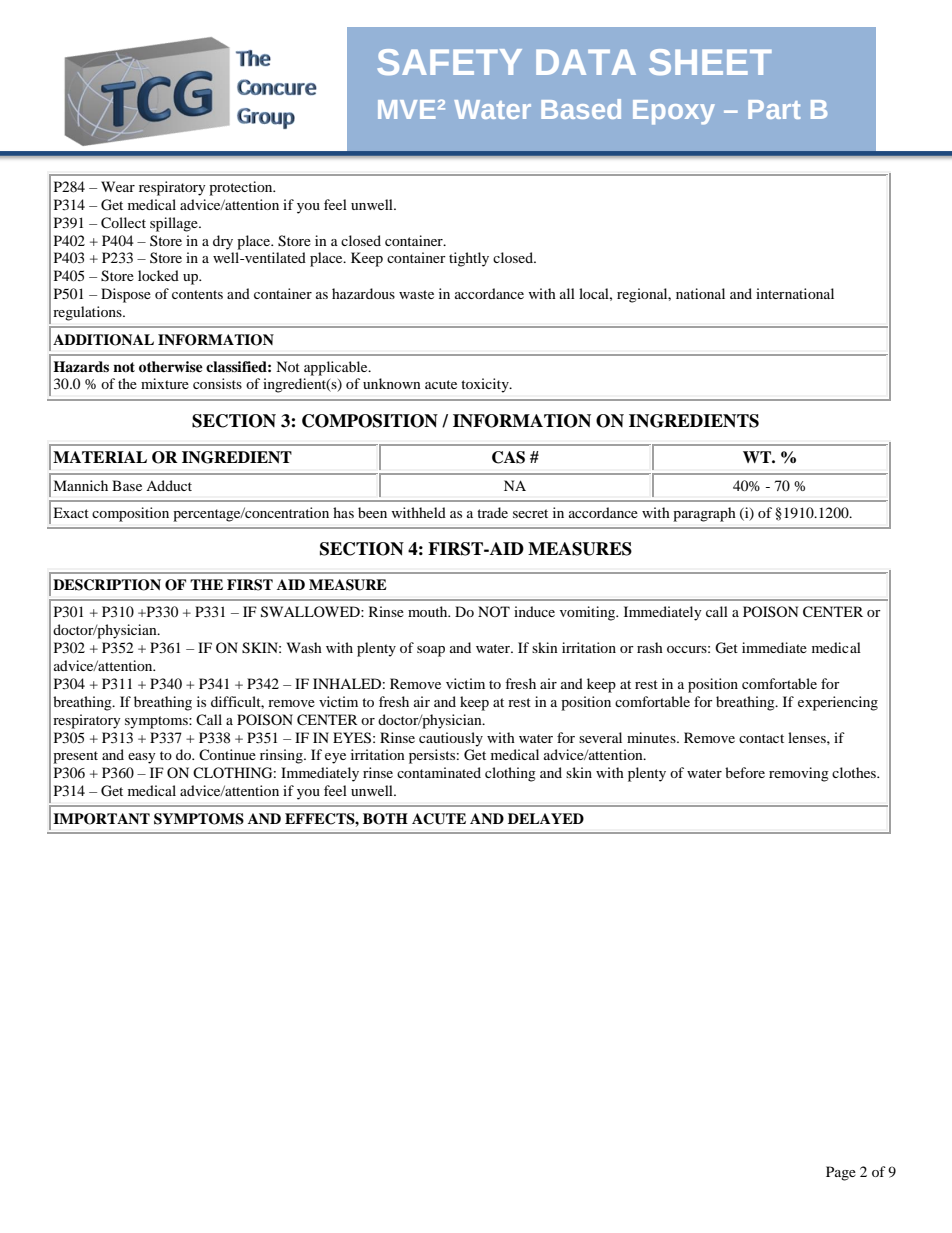  Describe the element at coordinates (118, 186) in the screenshot. I see `Wear` at that location.
